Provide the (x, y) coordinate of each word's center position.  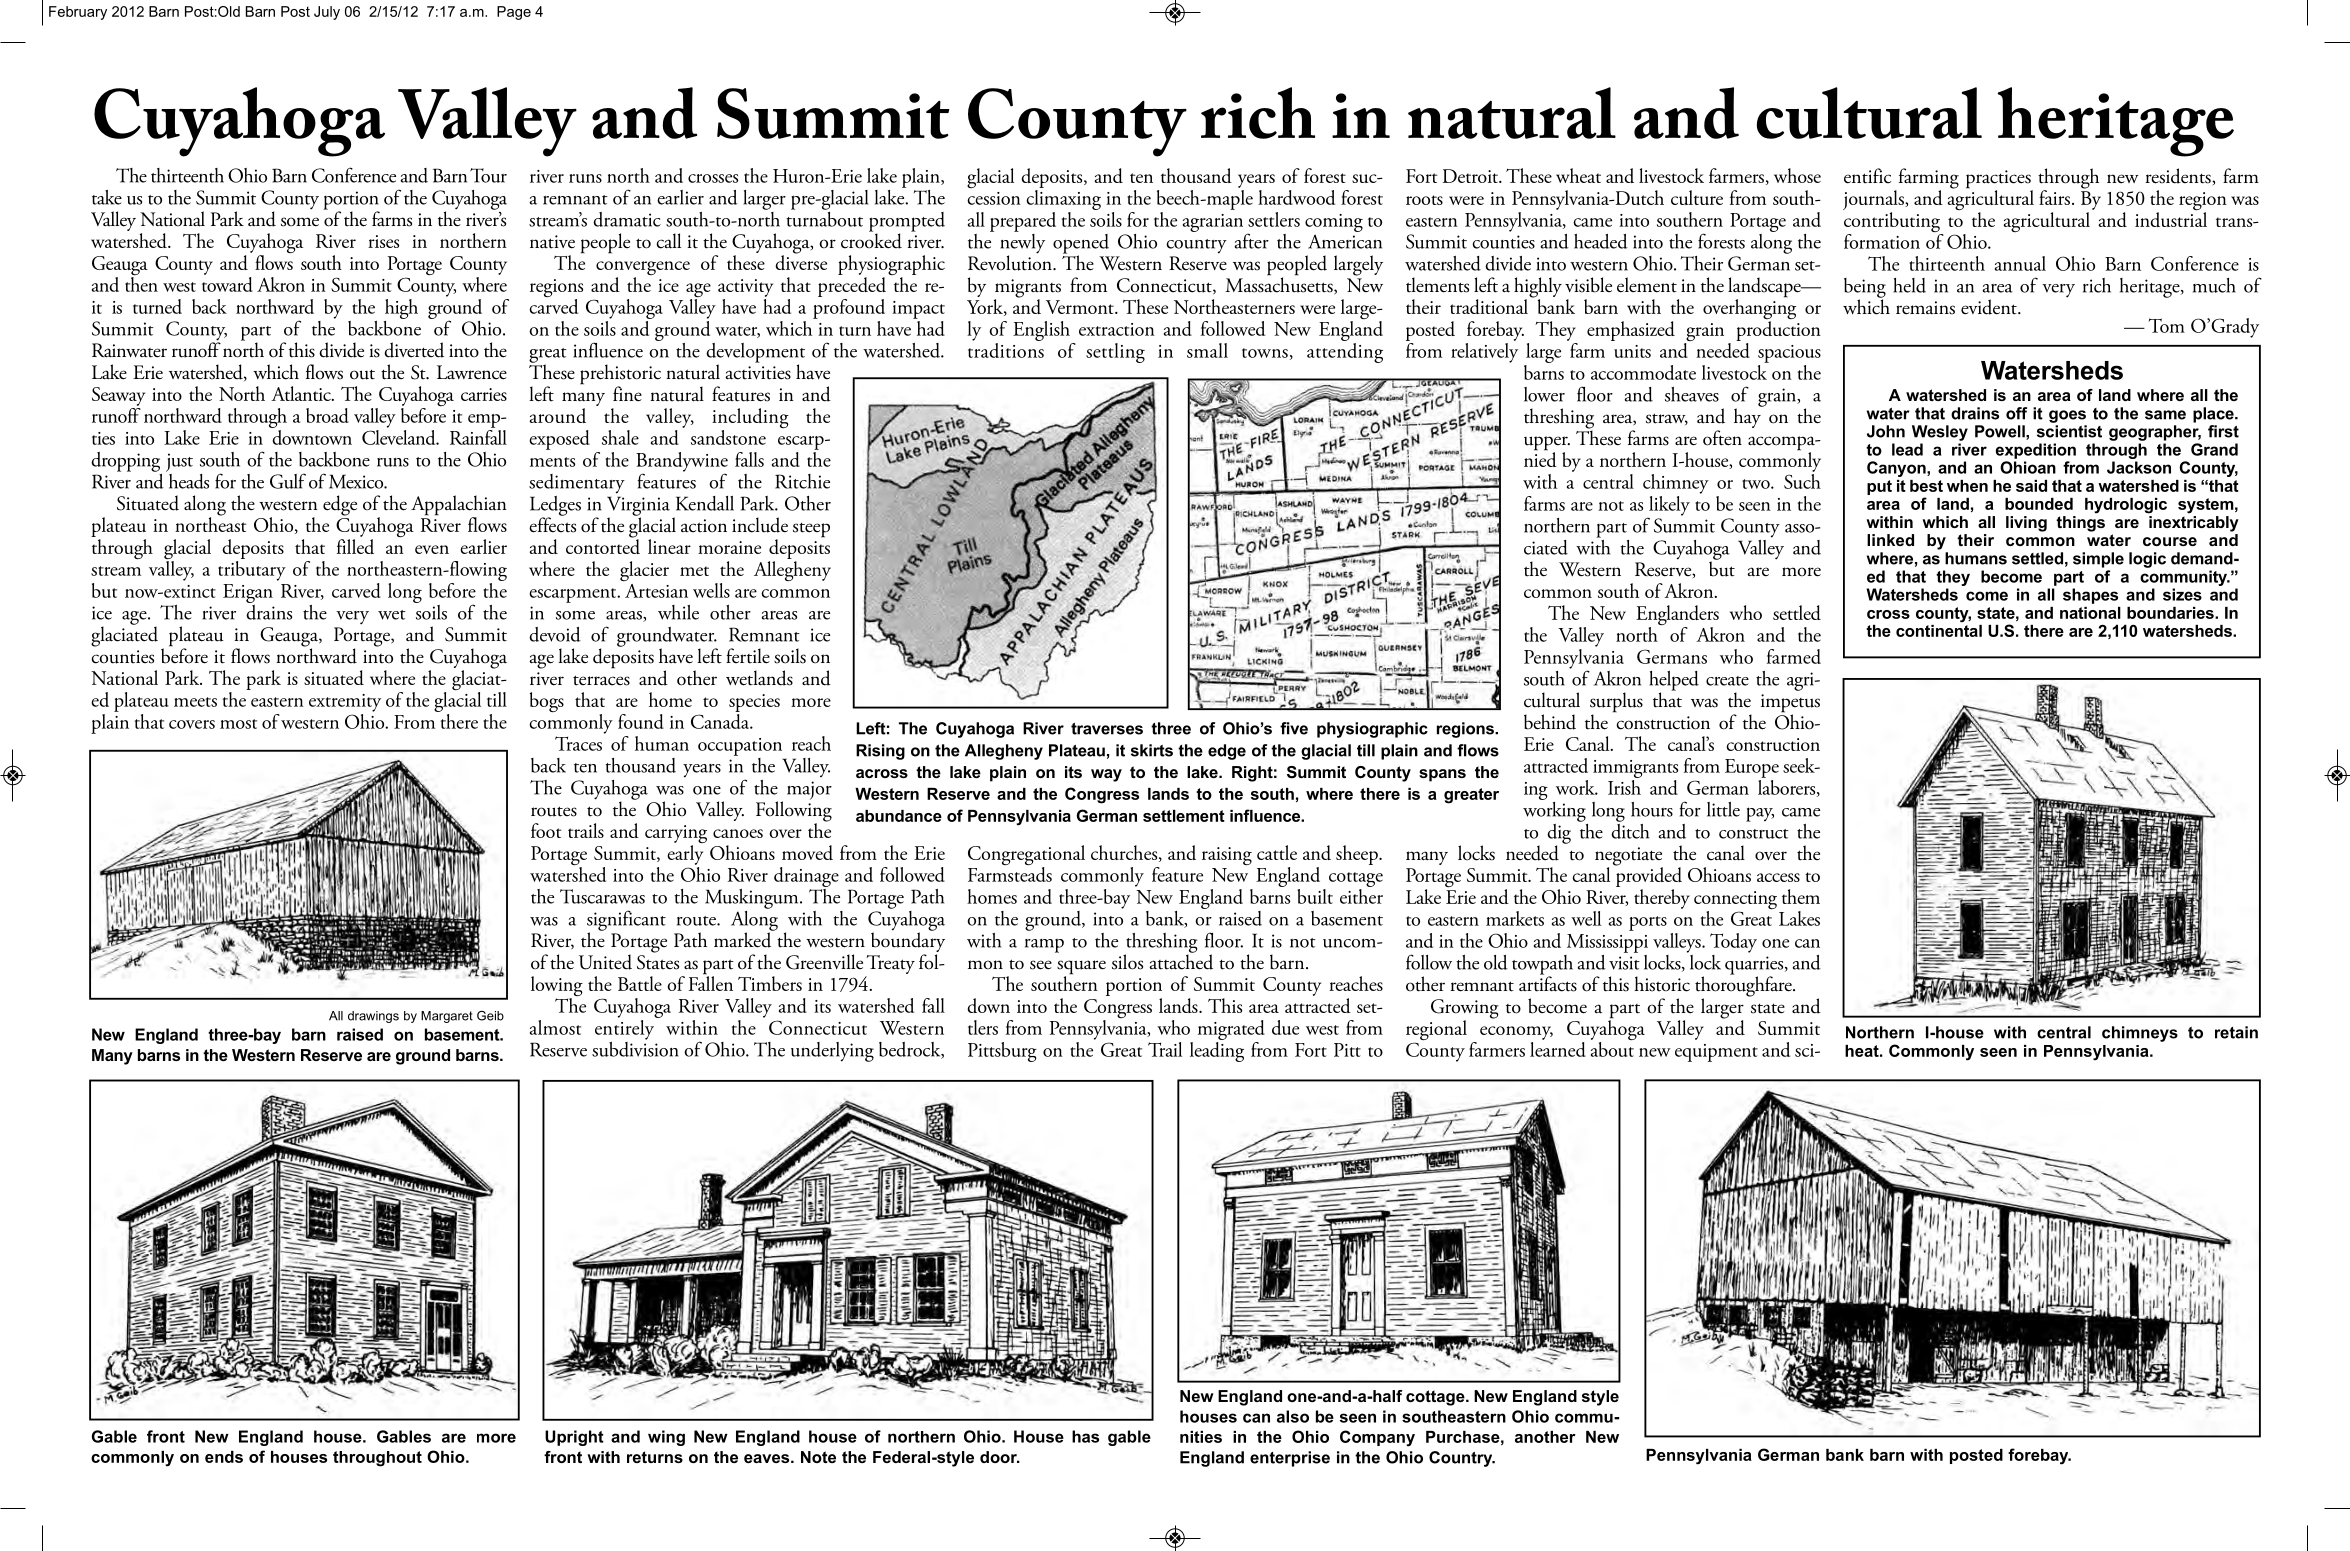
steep (811, 530)
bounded (2039, 504)
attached (1181, 961)
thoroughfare (1744, 986)
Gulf (288, 481)
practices (1999, 180)
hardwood (1296, 197)
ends (224, 1457)
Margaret (447, 1017)
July (327, 13)
